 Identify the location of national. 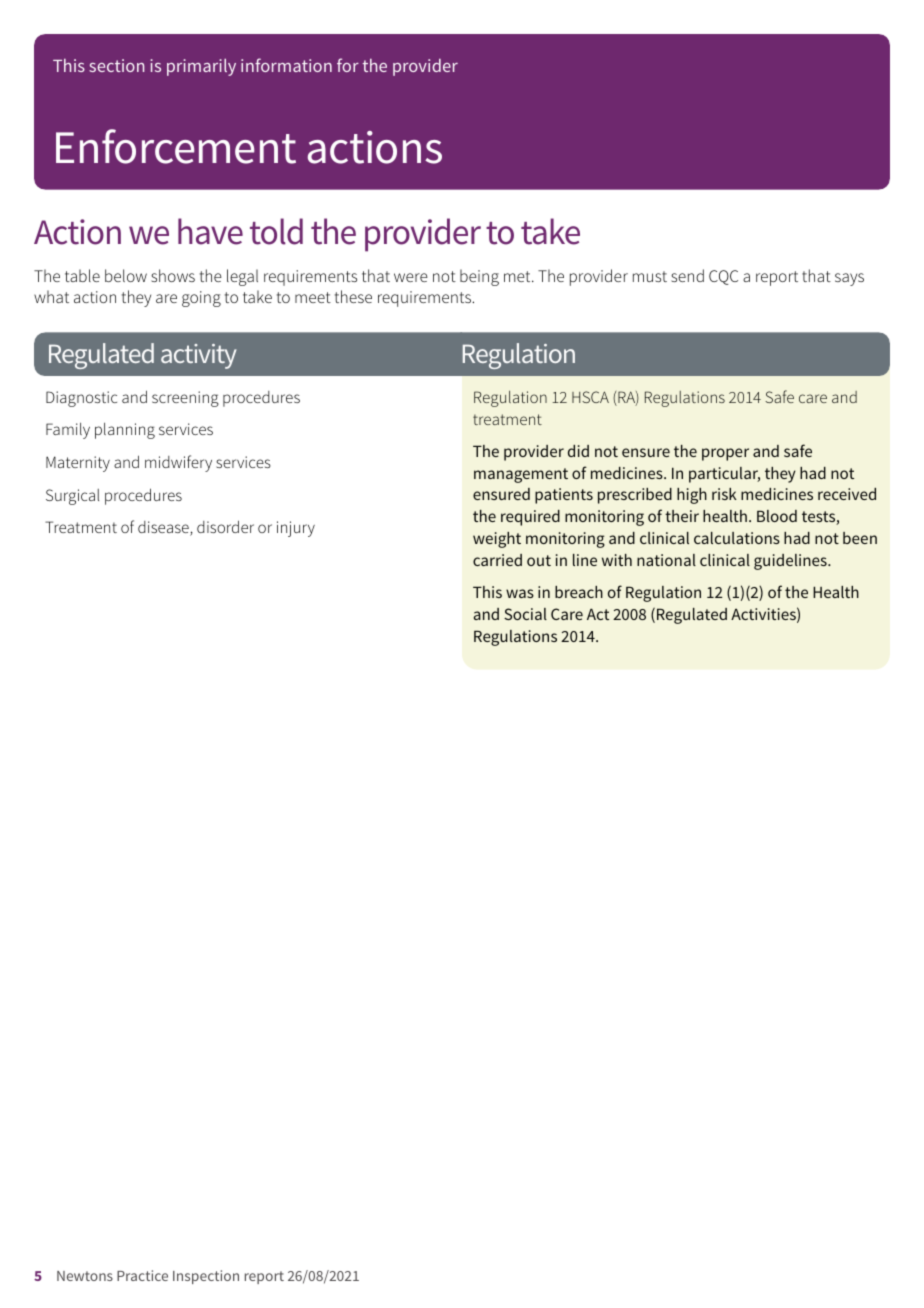
(666, 560).
